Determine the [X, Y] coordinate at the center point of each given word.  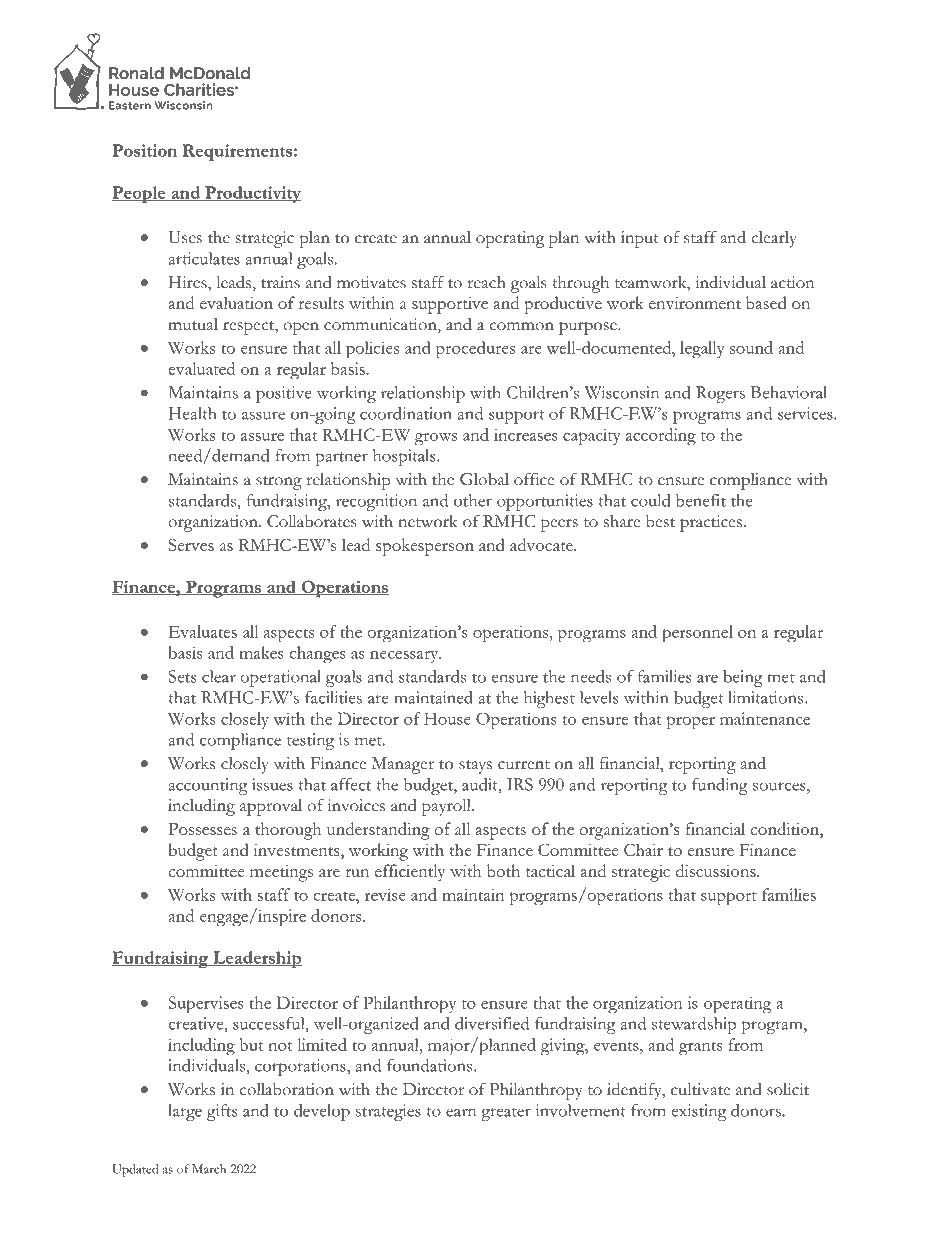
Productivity [252, 194]
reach [486, 282]
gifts [222, 1112]
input [640, 239]
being [743, 678]
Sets [182, 676]
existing [698, 1112]
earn [461, 1112]
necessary [405, 657]
